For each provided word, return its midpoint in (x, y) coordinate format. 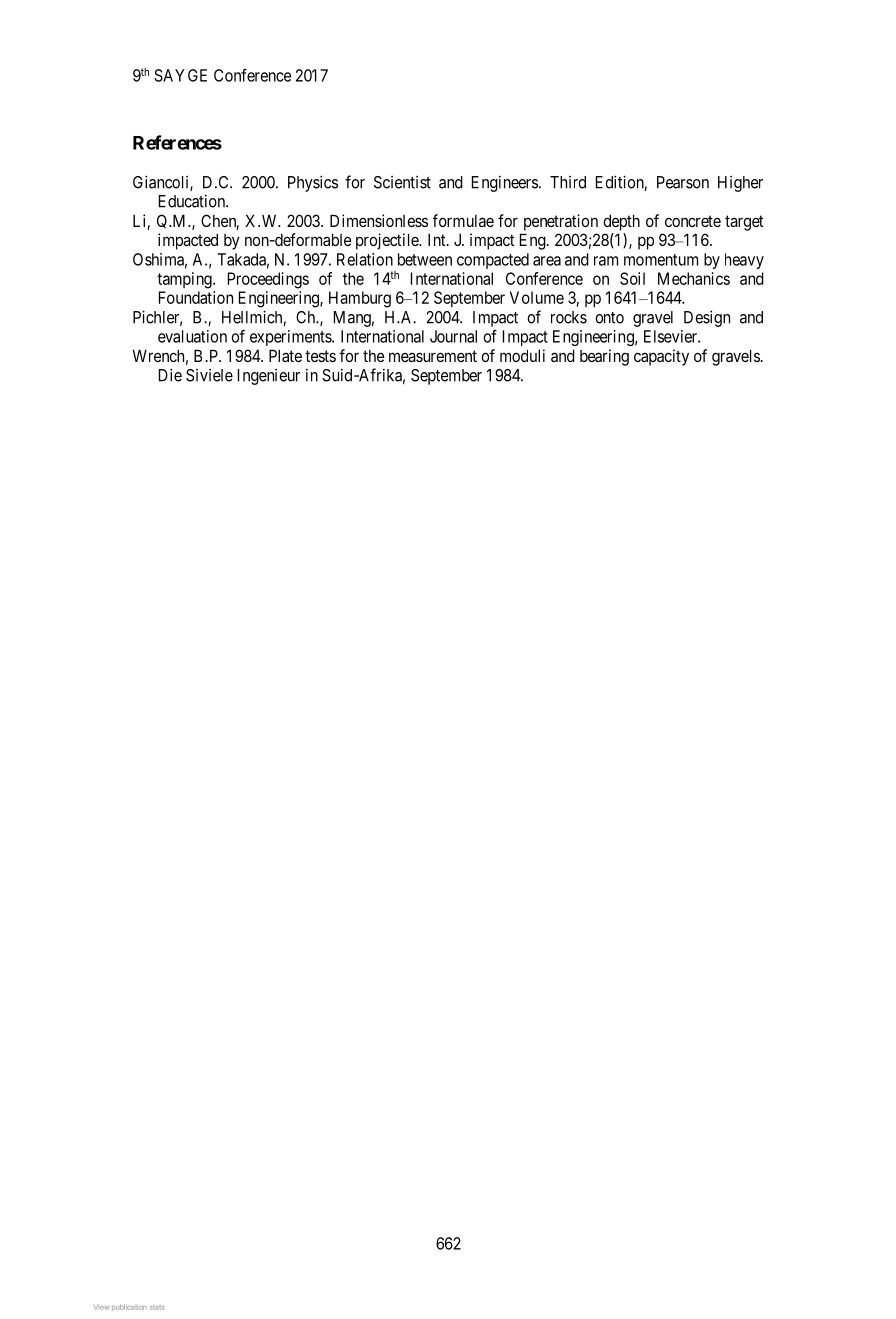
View (102, 1307)
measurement (433, 356)
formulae (463, 220)
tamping (185, 280)
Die (170, 375)
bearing (604, 357)
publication (129, 1307)
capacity (661, 357)
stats (157, 1307)
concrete (693, 221)
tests (320, 356)
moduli (522, 355)
